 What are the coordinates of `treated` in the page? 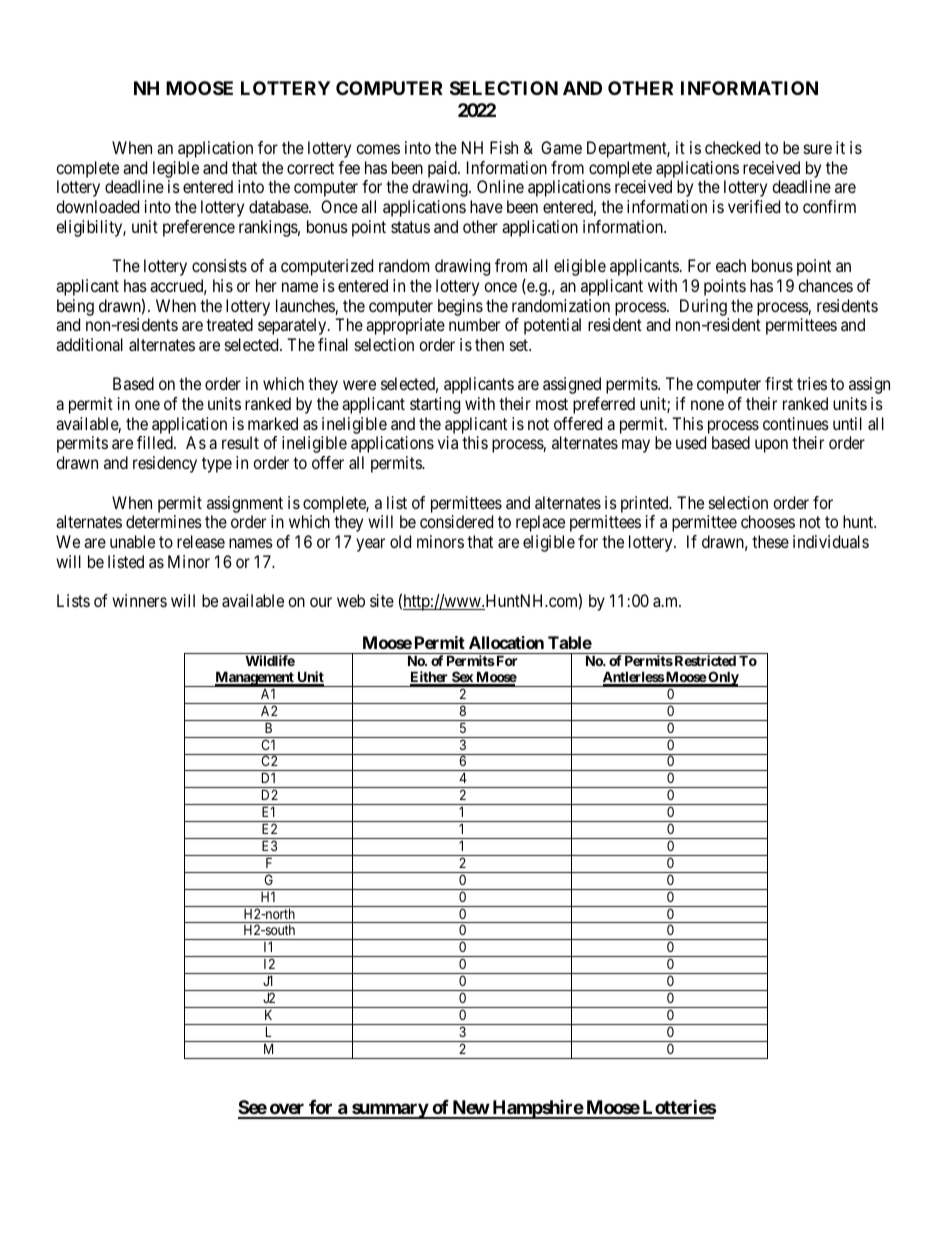 It's located at (229, 324).
